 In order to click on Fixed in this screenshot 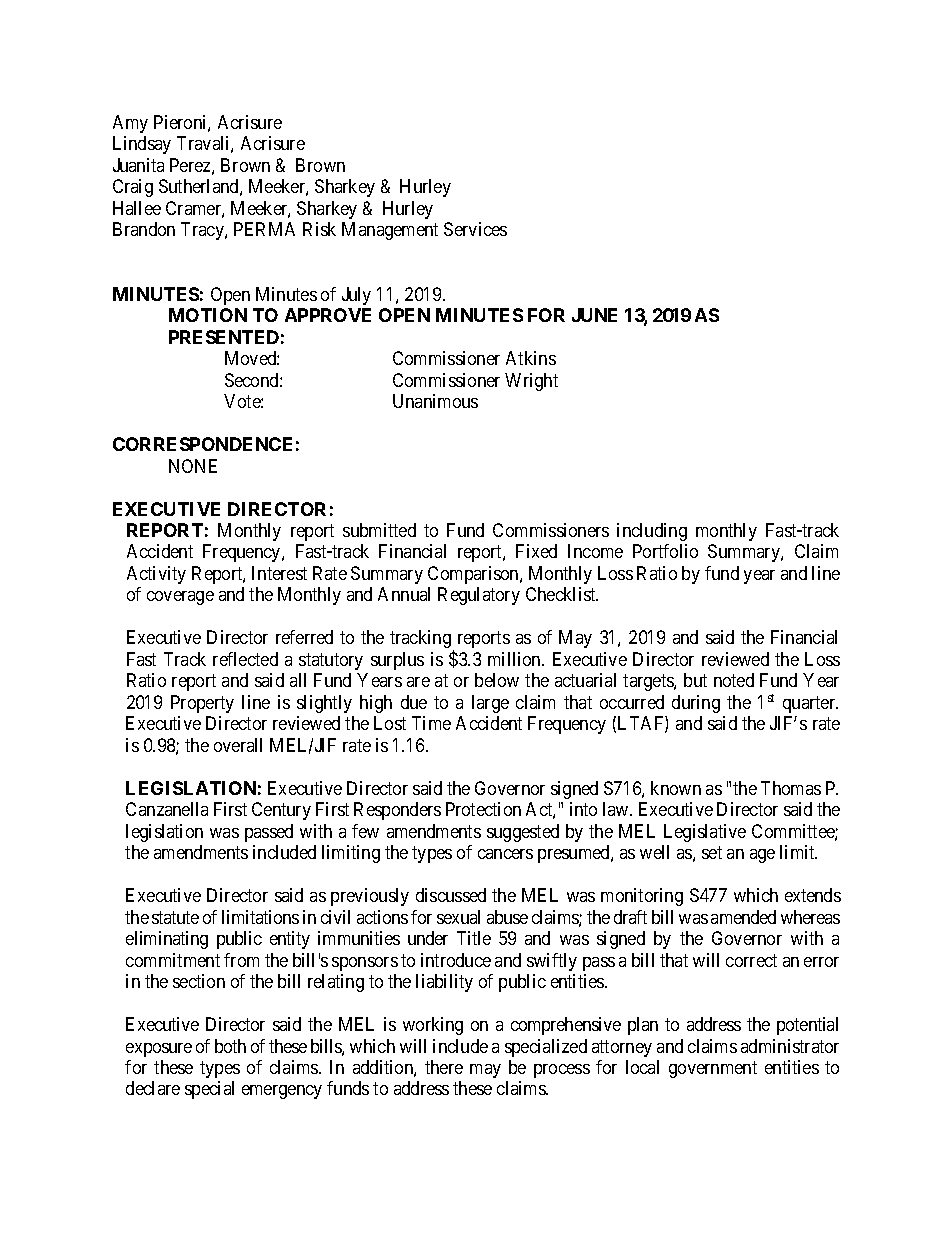, I will do `click(536, 551)`.
